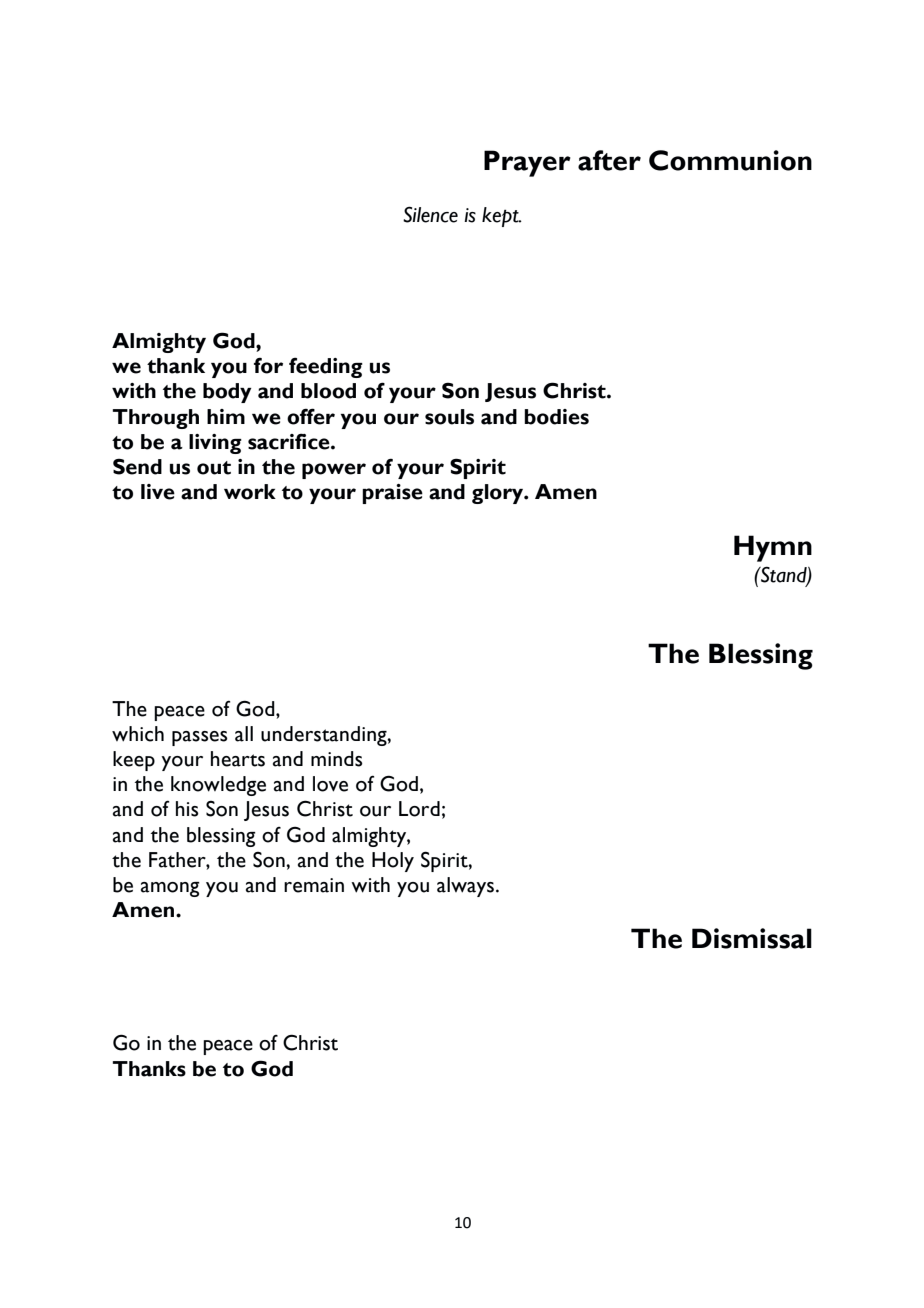 This image has height=1308, width=924. I want to click on work, so click(250, 492).
